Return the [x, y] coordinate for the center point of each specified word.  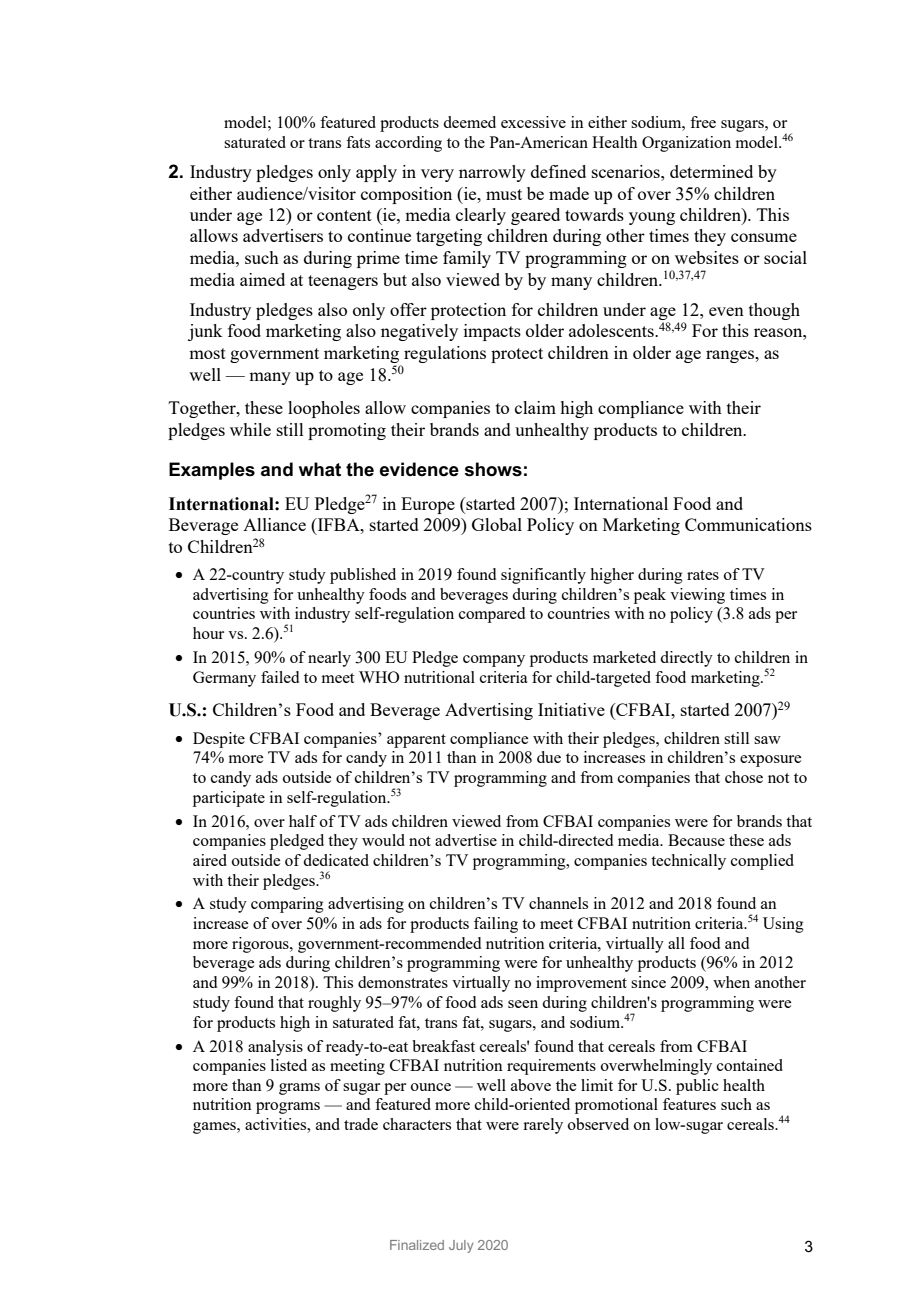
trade [361, 1124]
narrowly [492, 173]
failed [280, 677]
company [494, 661]
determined [711, 171]
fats [358, 142]
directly [686, 659]
